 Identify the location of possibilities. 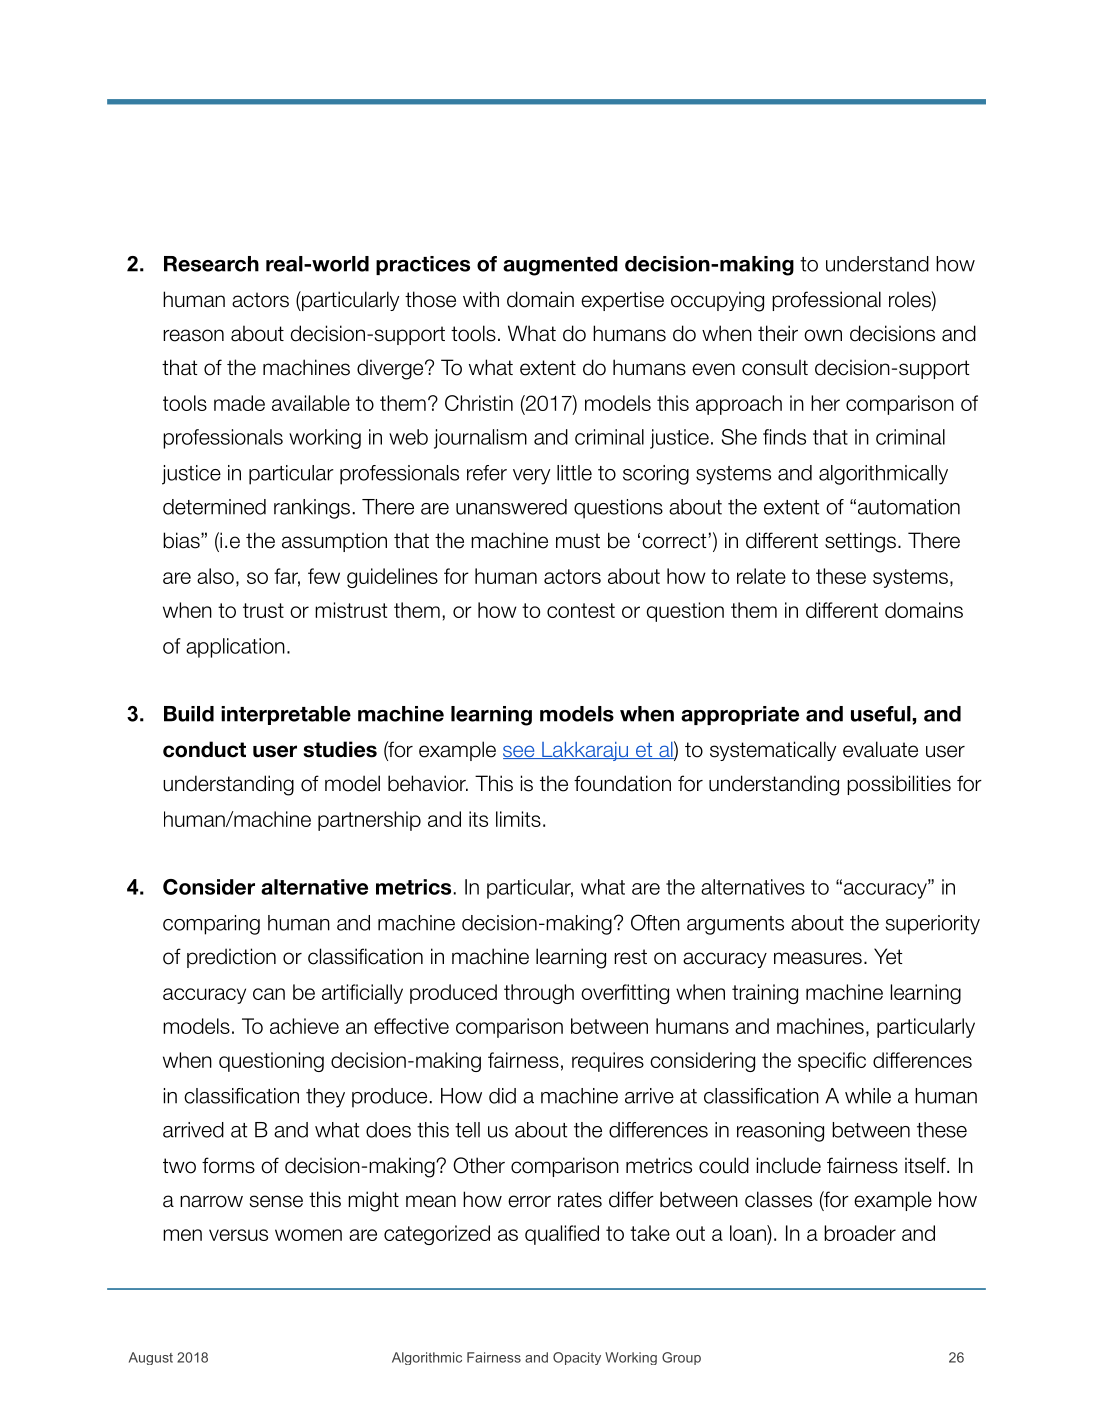
(899, 785).
